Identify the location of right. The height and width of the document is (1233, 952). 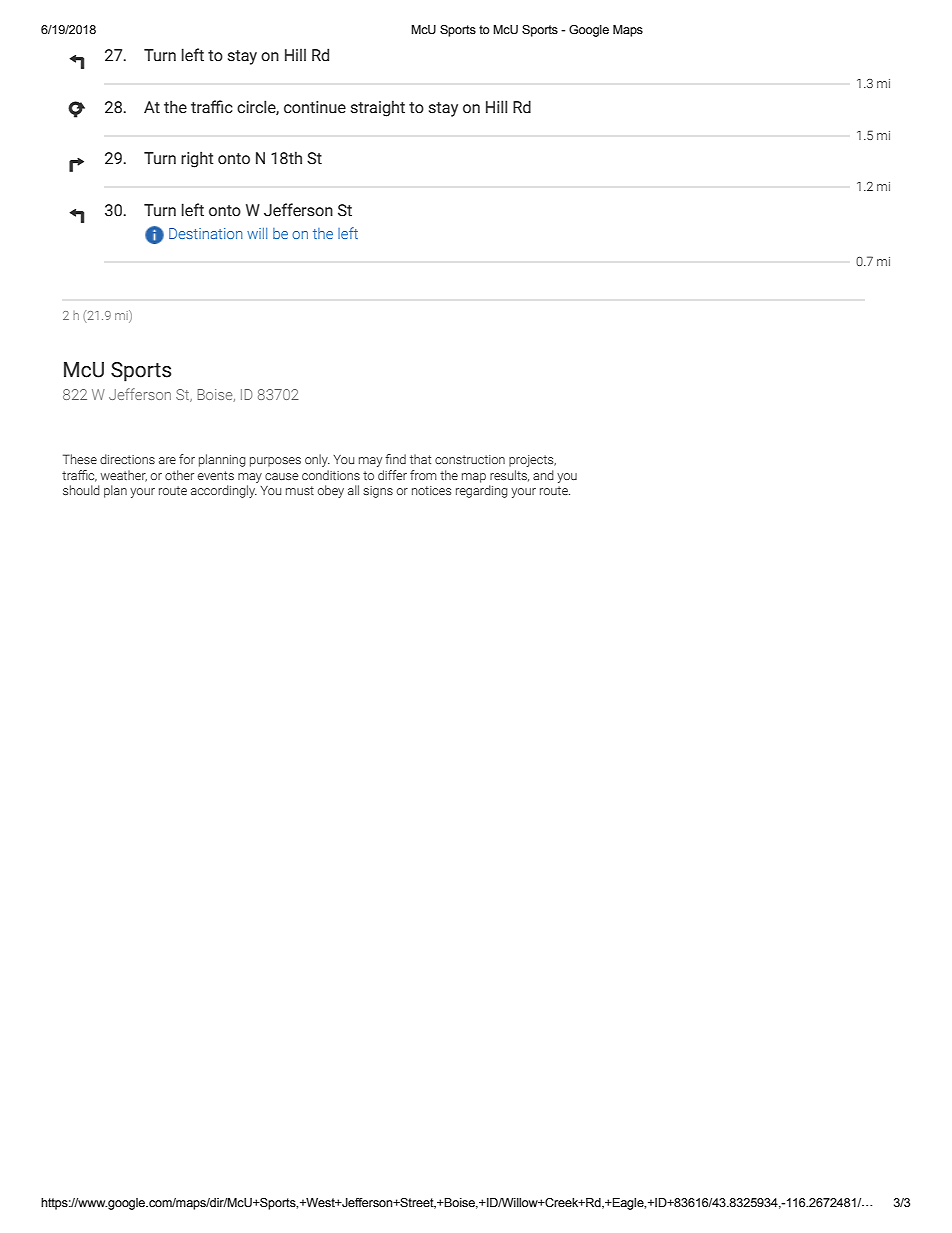
(197, 159).
